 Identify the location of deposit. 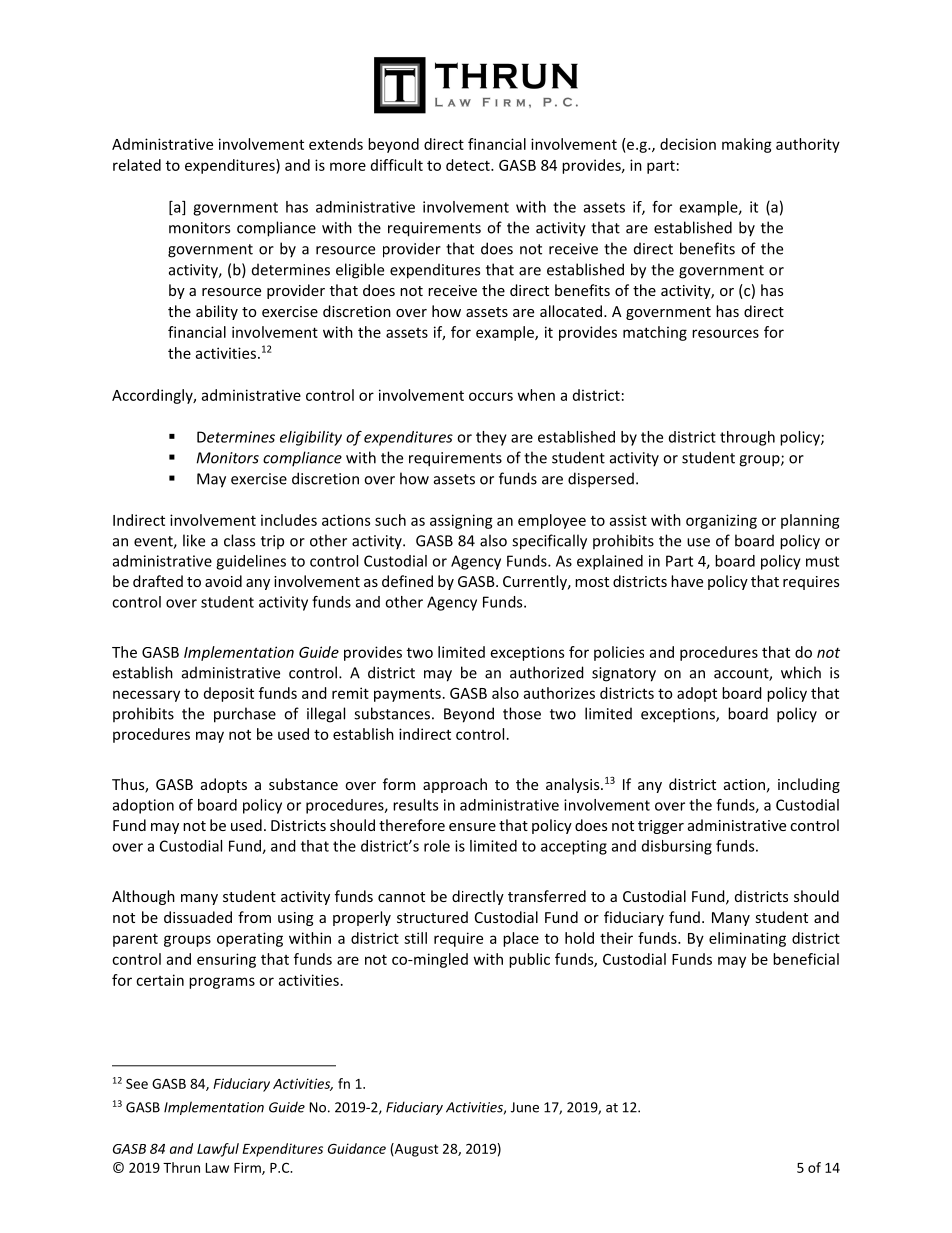
(229, 694).
